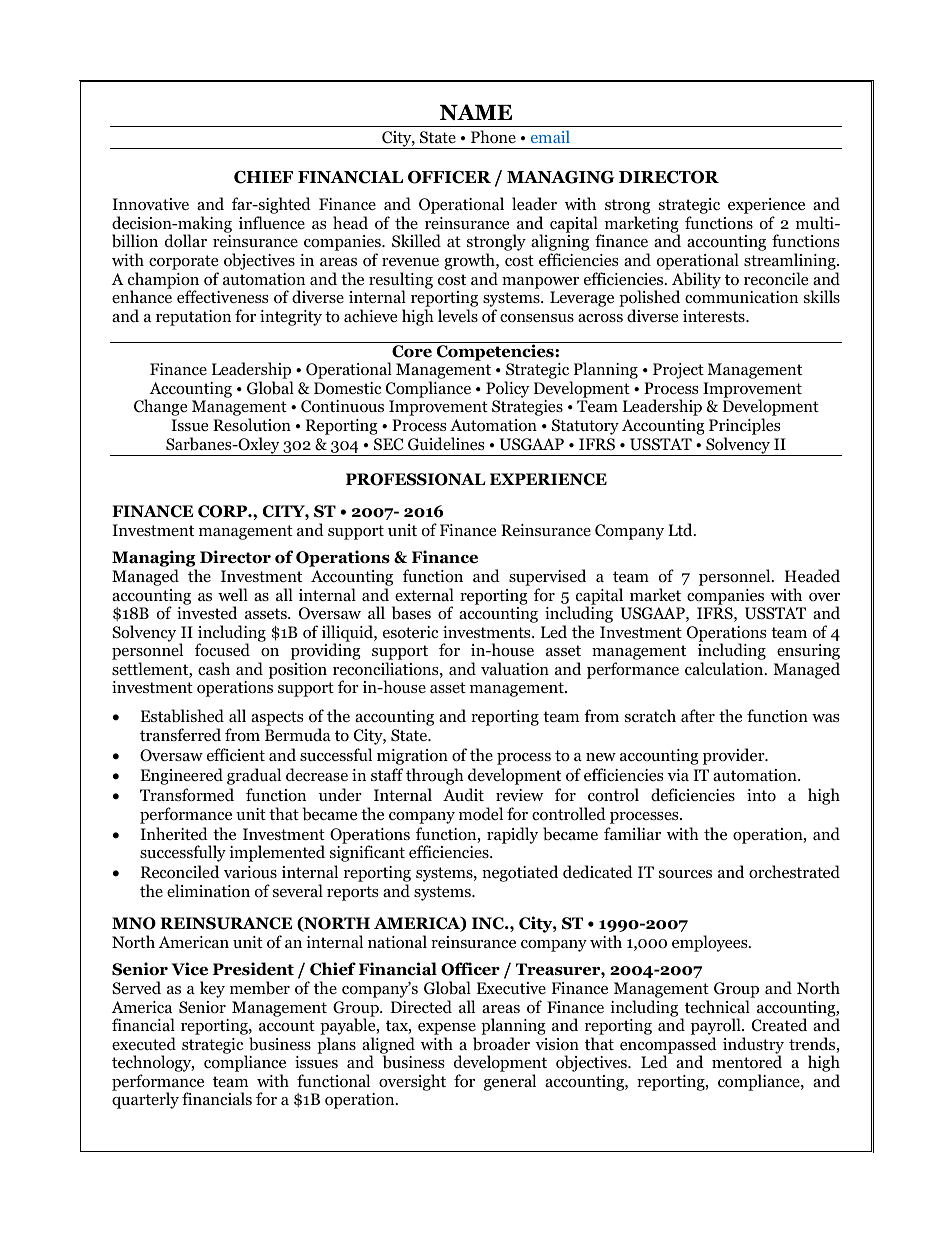 This screenshot has width=952, height=1233. What do you see at coordinates (791, 261) in the screenshot?
I see `streamlining` at bounding box center [791, 261].
